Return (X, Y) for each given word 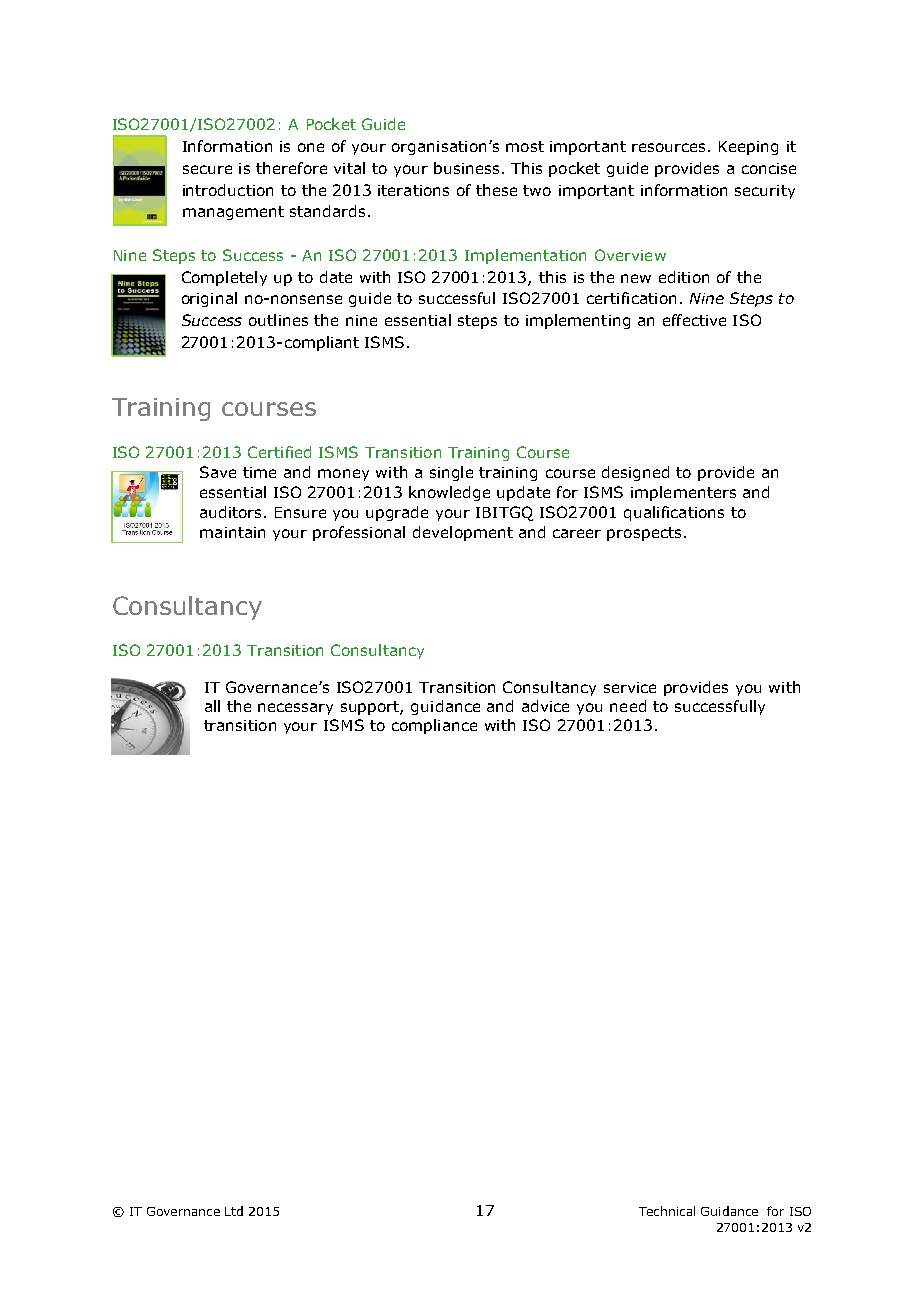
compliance (434, 726)
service (630, 687)
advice (545, 706)
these (496, 190)
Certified (279, 452)
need (628, 706)
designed (635, 473)
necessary (295, 709)
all (212, 706)
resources (668, 147)
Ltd (234, 1211)
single (451, 473)
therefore (291, 168)
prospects (644, 534)
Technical (667, 1211)
